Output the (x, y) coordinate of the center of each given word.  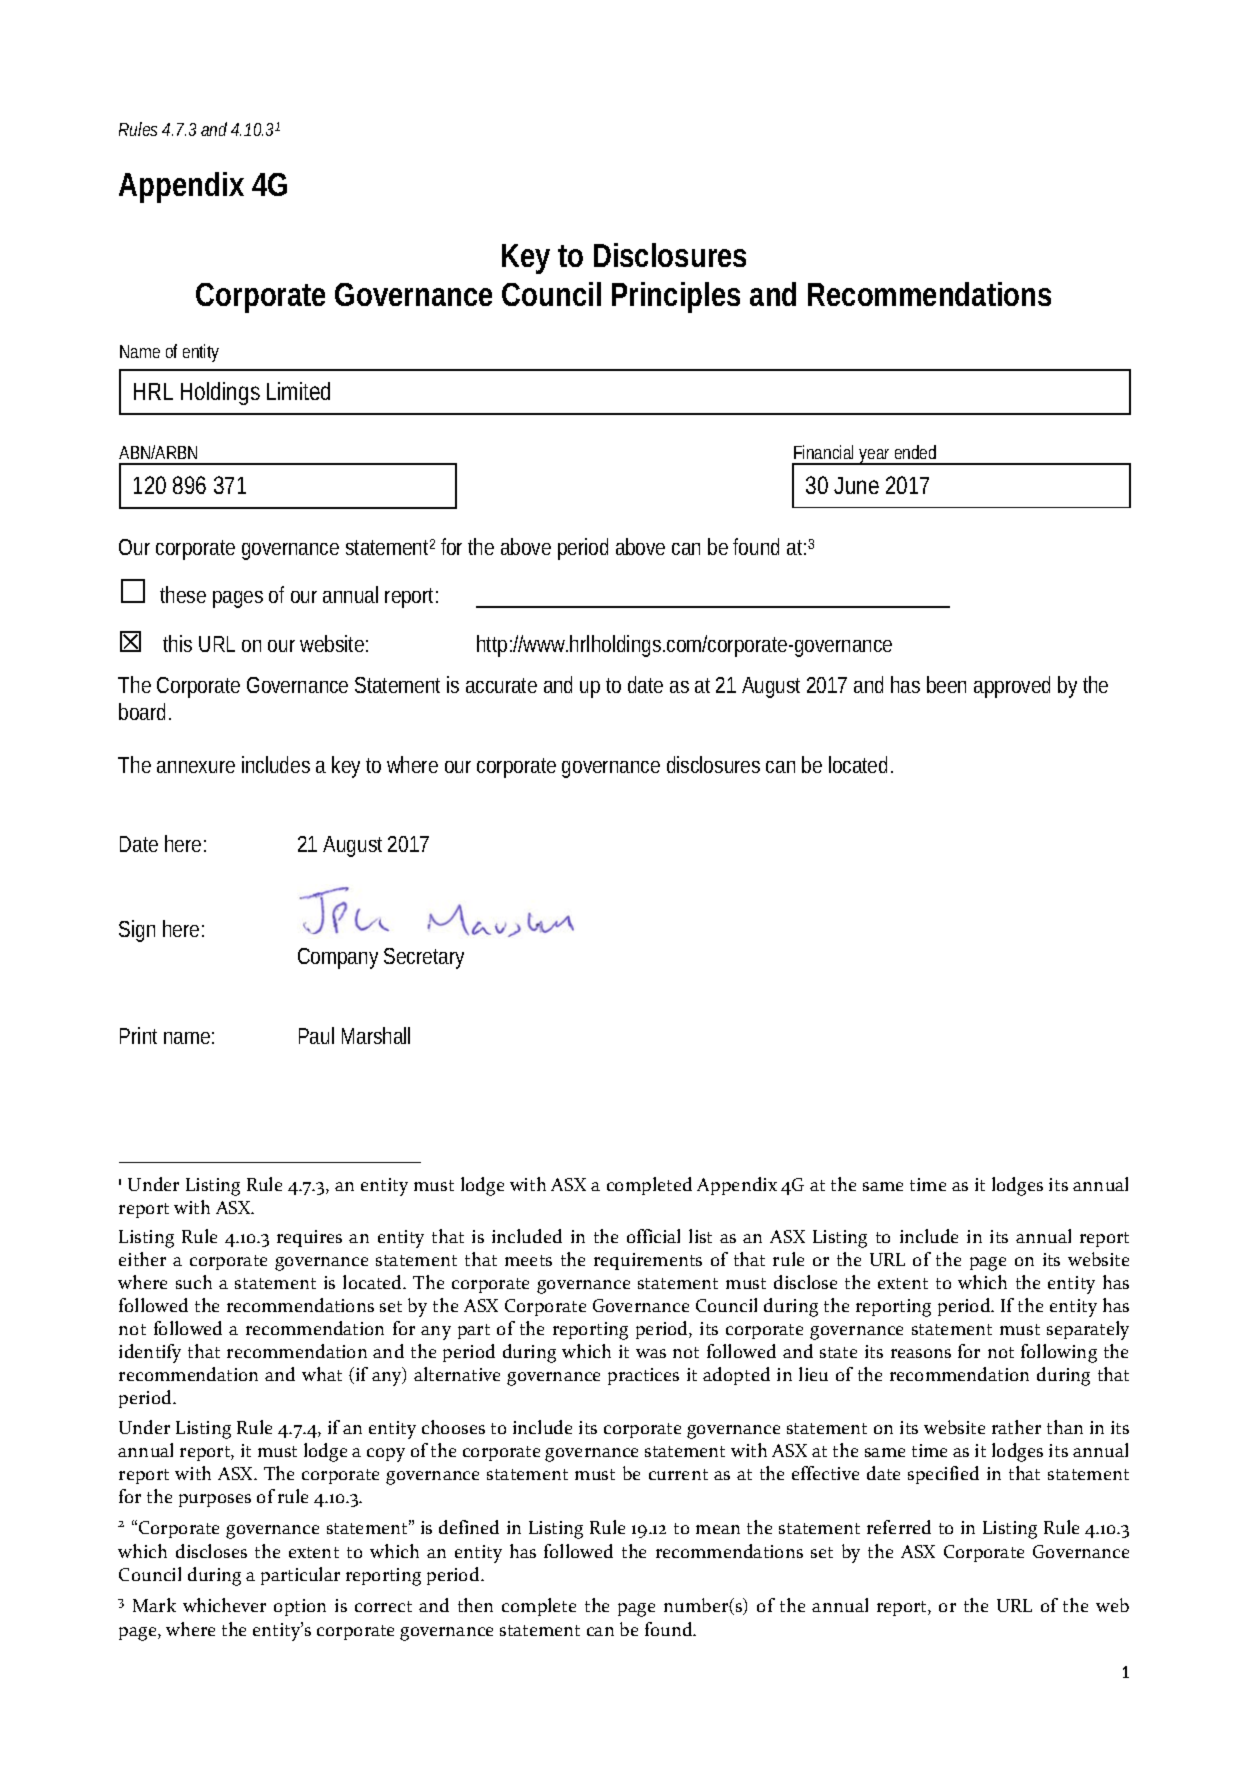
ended (915, 452)
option (300, 1607)
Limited (298, 391)
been (946, 684)
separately (1088, 1330)
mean (718, 1529)
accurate (501, 685)
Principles (676, 297)
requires (309, 1238)
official (653, 1236)
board (145, 711)
